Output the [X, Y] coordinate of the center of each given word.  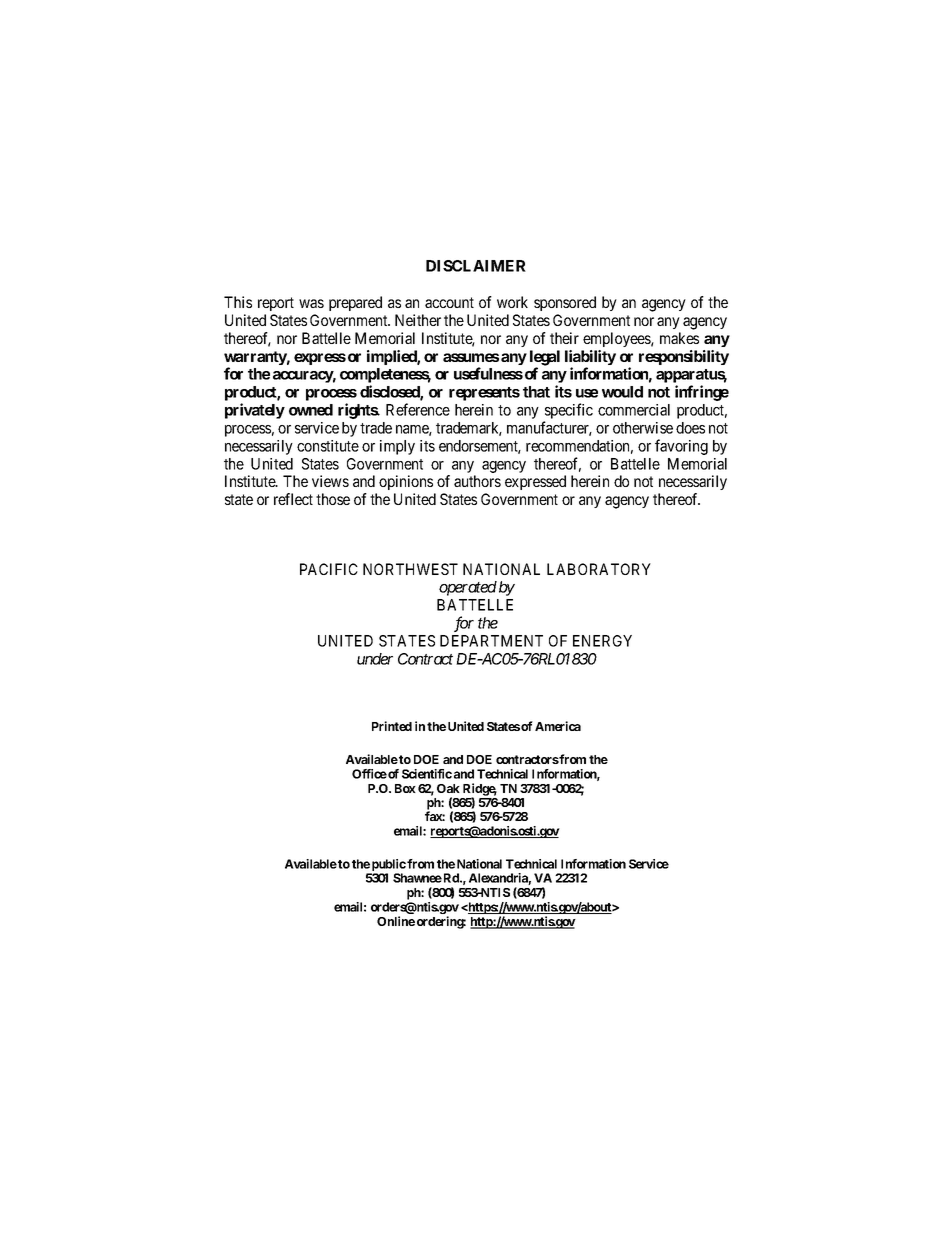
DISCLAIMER [476, 266]
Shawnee [417, 878]
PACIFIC [329, 569]
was [311, 303]
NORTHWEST [410, 569]
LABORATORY [599, 569]
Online [396, 921]
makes [679, 338]
